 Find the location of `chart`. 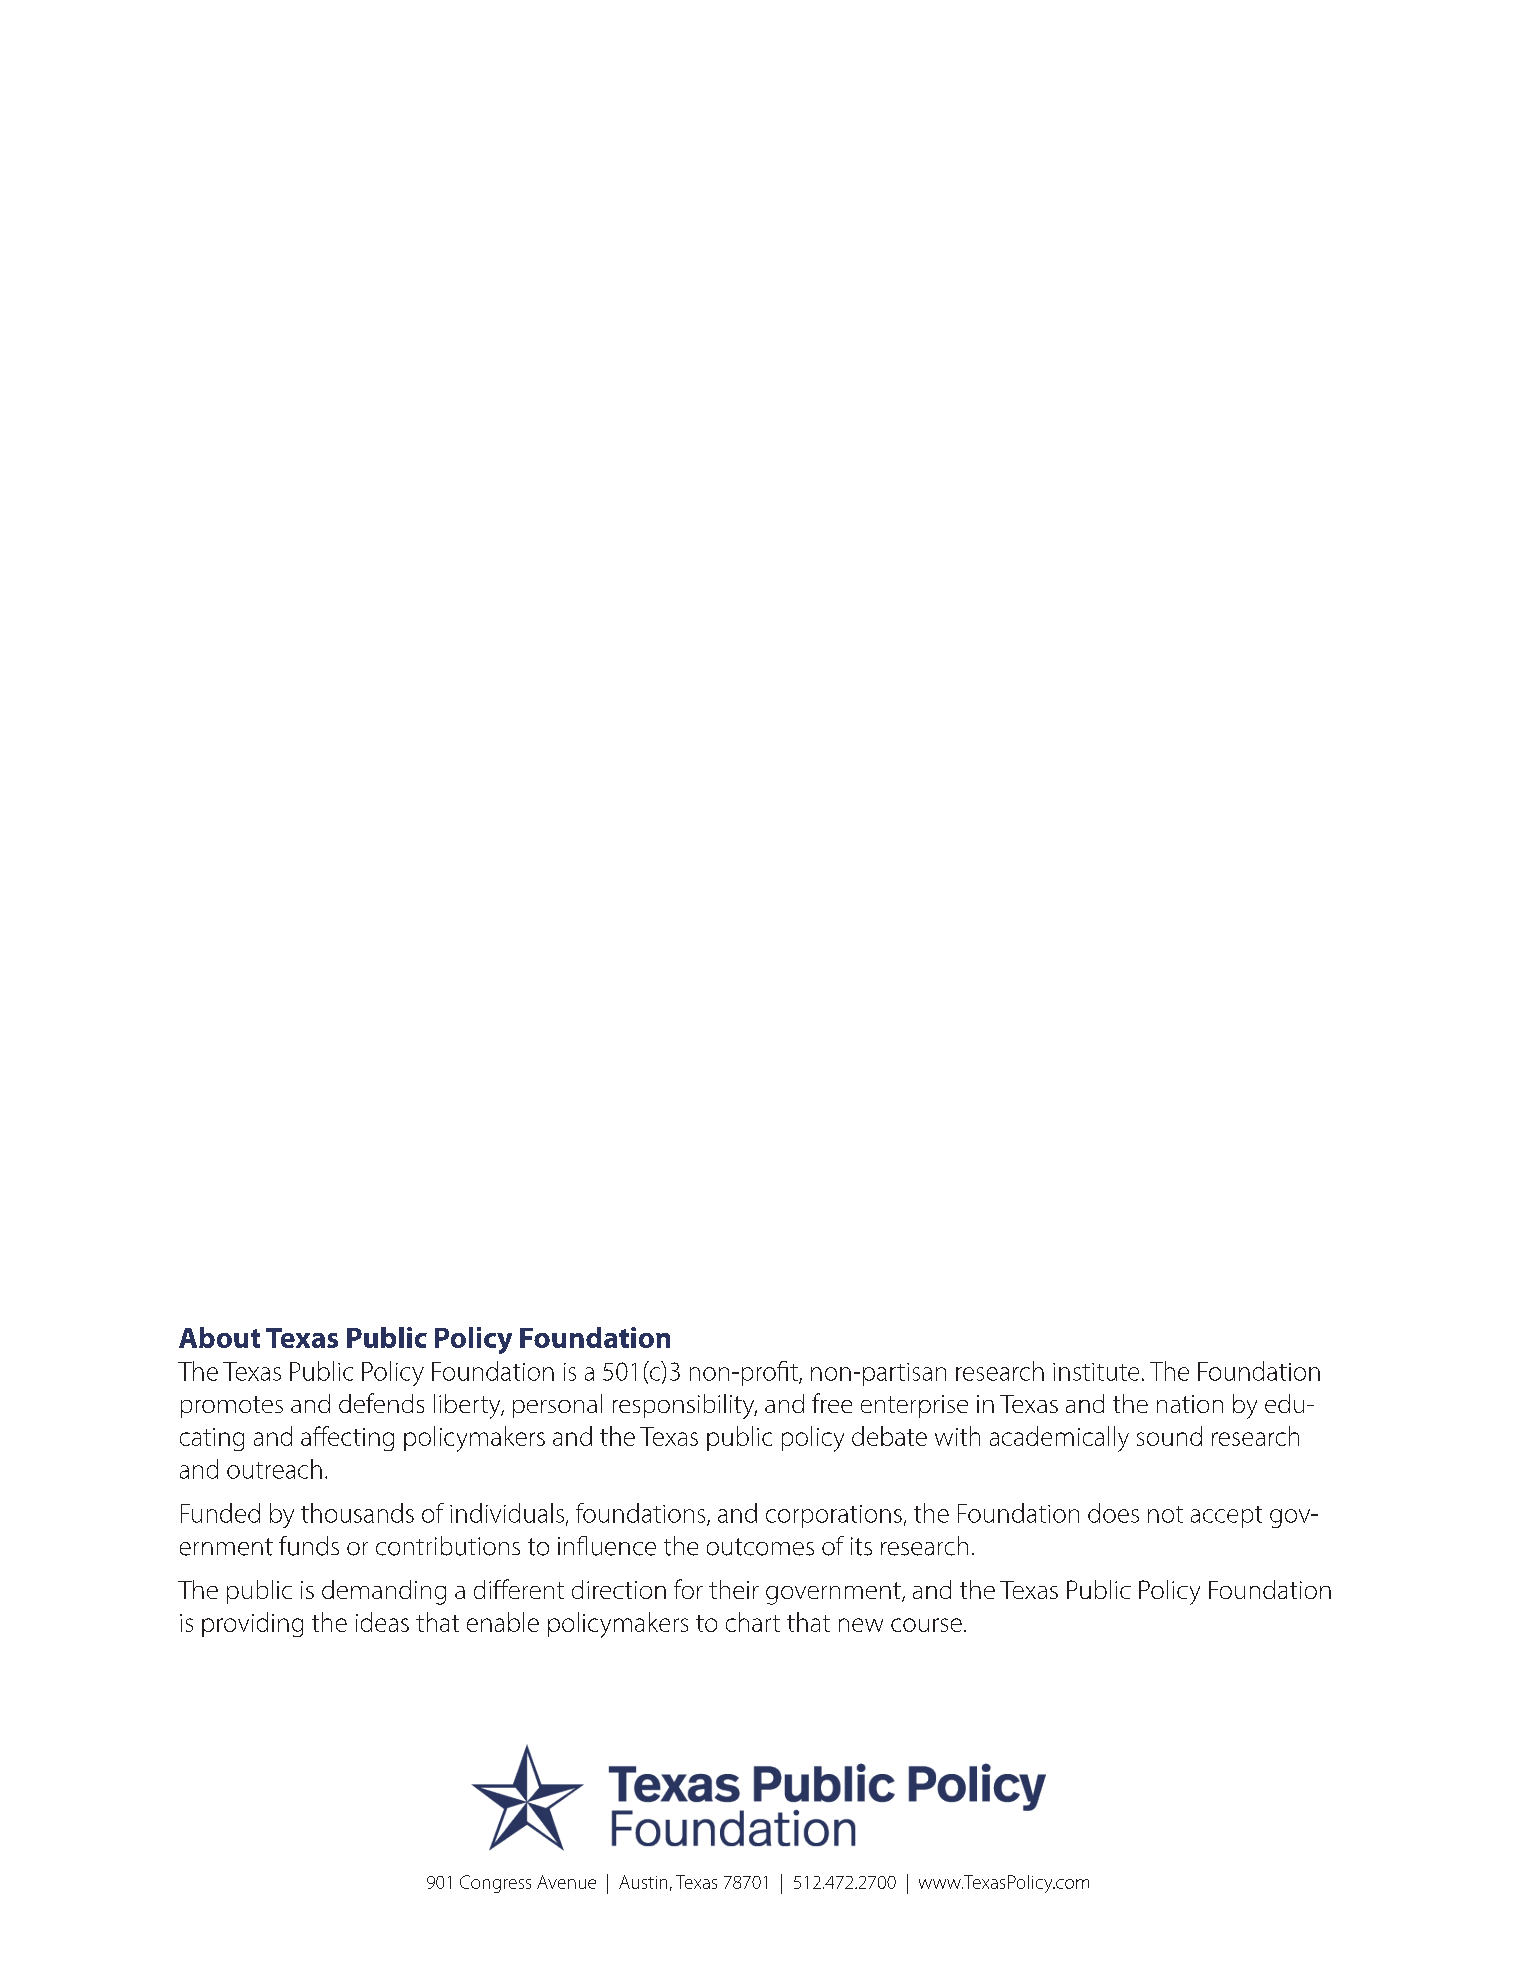

chart is located at coordinates (753, 1622).
